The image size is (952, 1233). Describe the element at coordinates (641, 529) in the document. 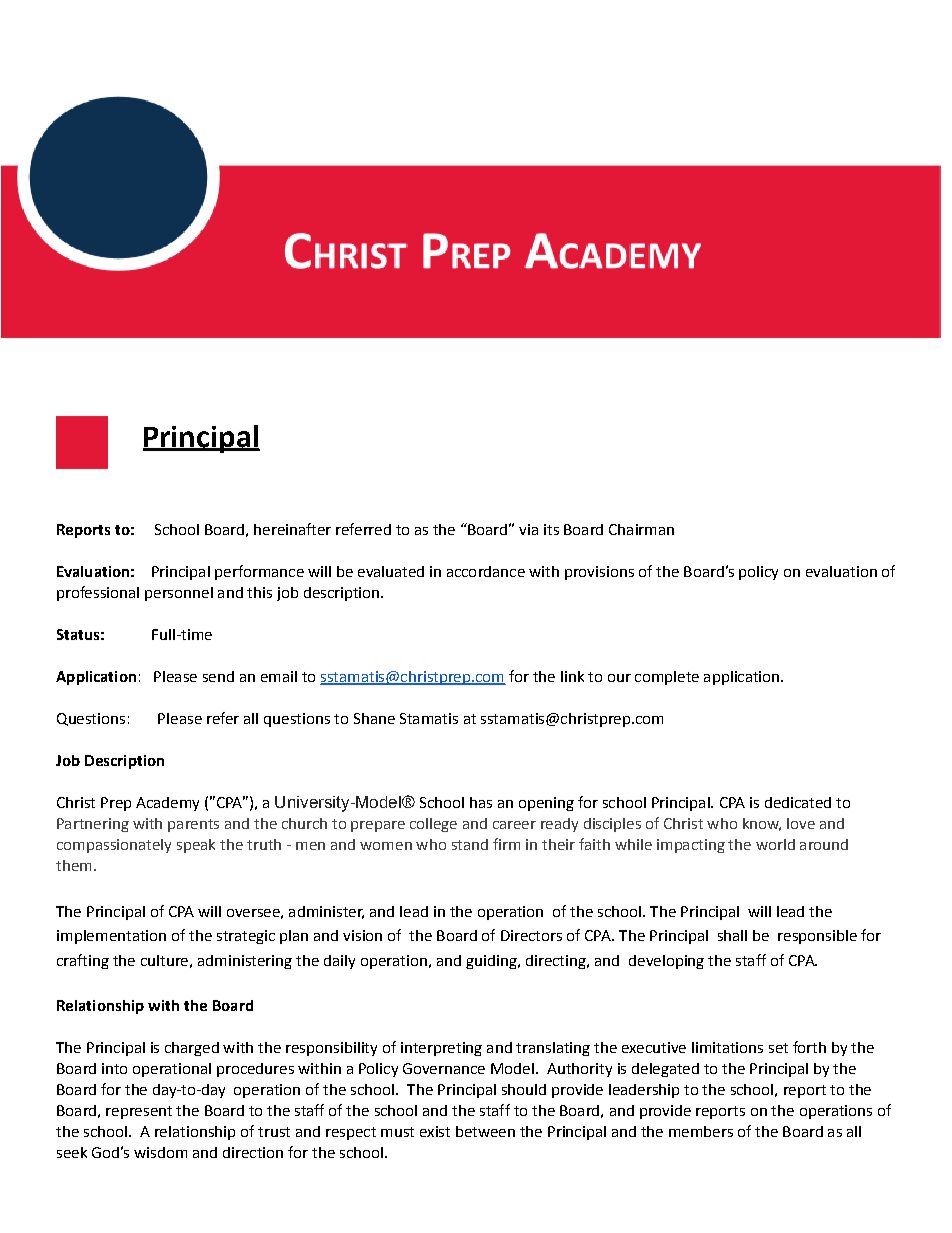

I see `Chairman` at that location.
